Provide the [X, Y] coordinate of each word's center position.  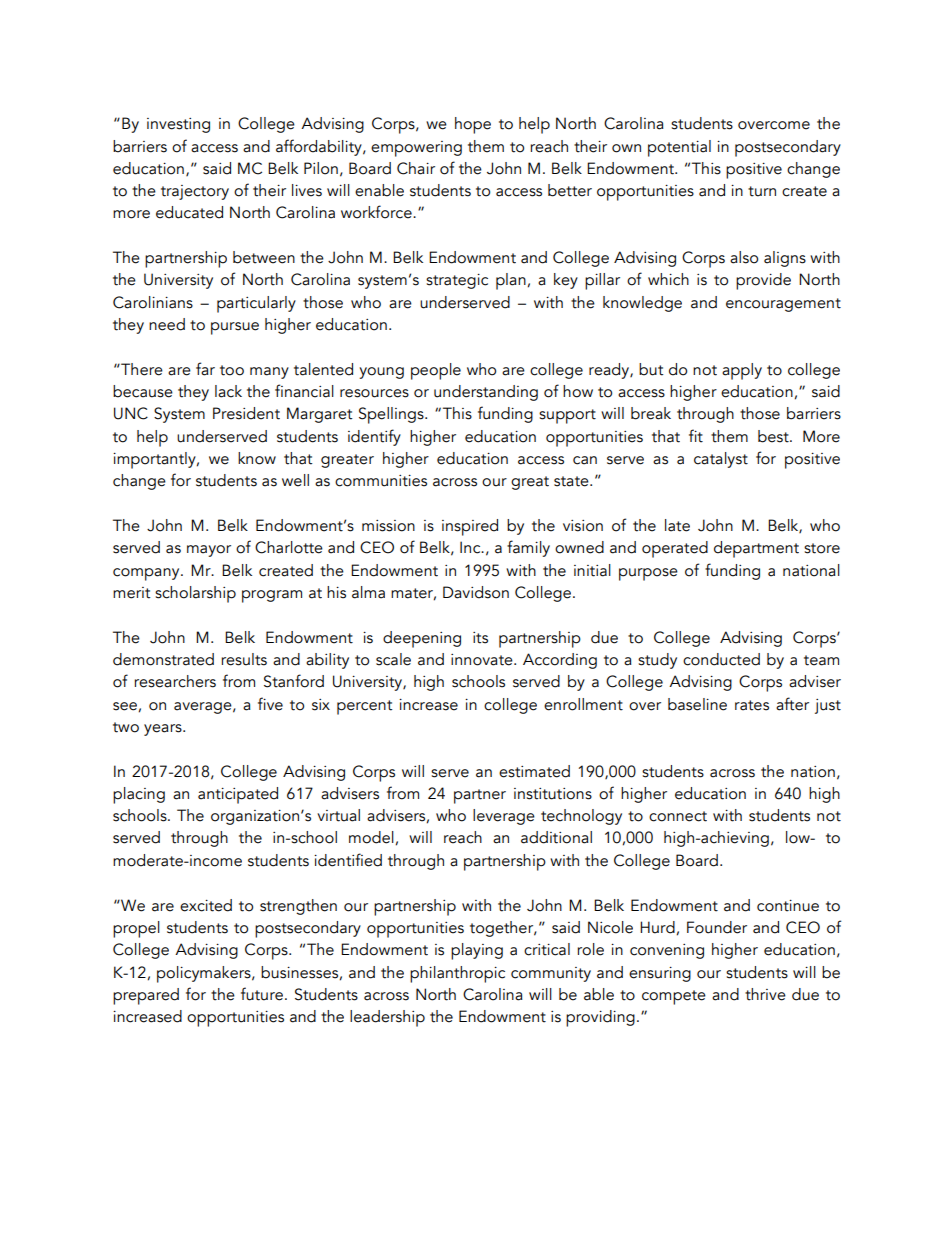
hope [473, 125]
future [262, 994]
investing [178, 125]
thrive [765, 994]
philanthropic [457, 974]
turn [762, 191]
